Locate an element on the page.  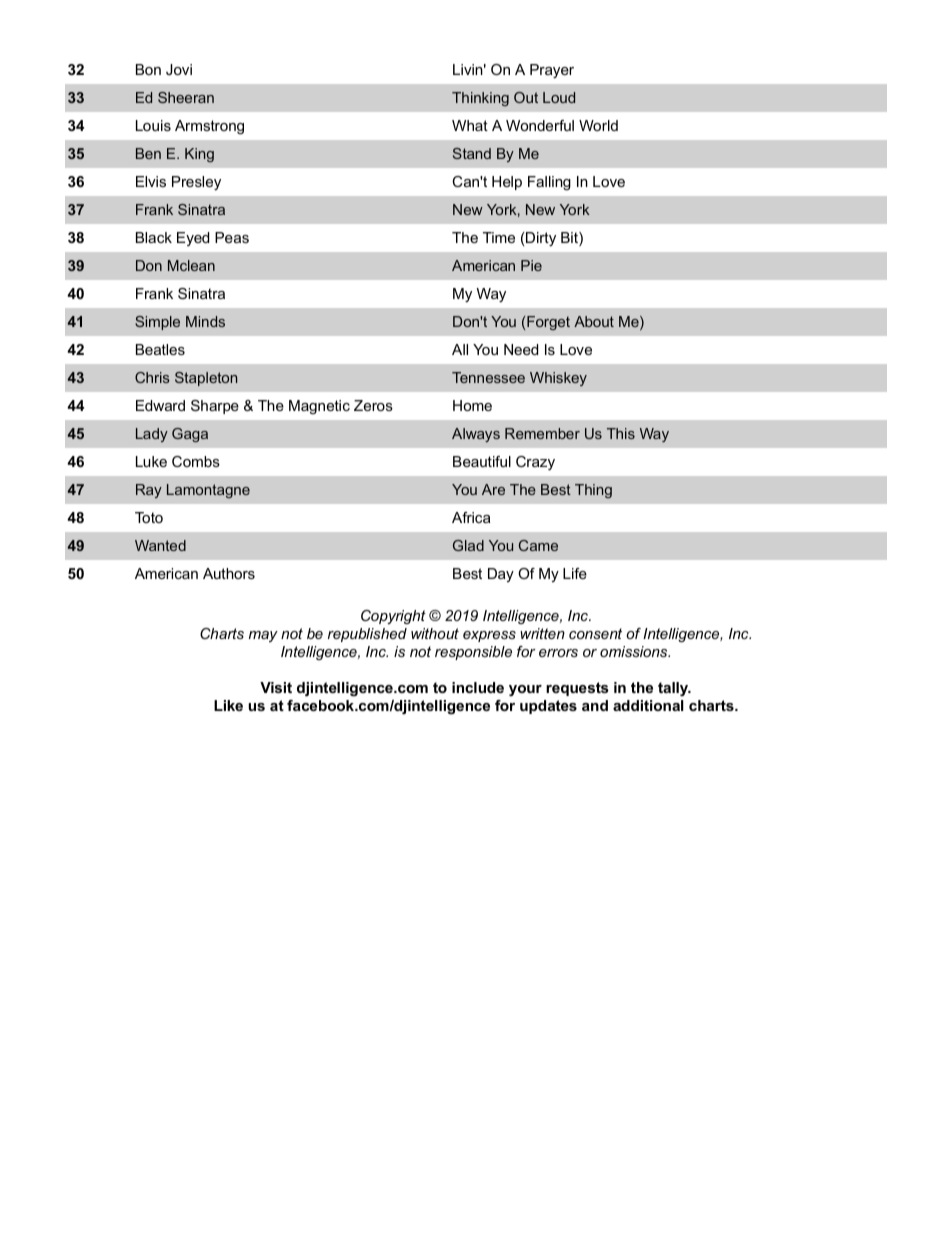
Life is located at coordinates (575, 573).
